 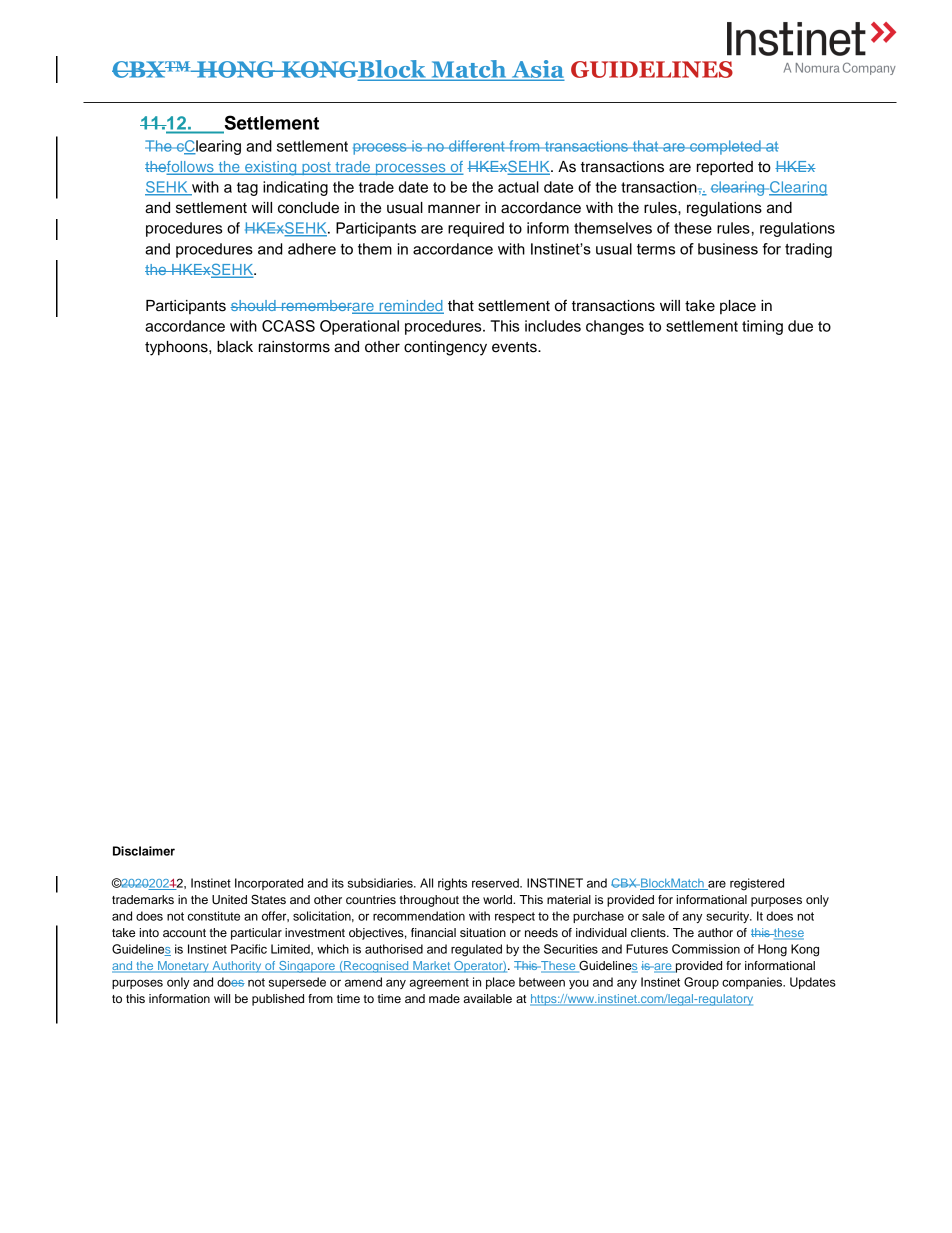 I want to click on companies, so click(x=753, y=983).
